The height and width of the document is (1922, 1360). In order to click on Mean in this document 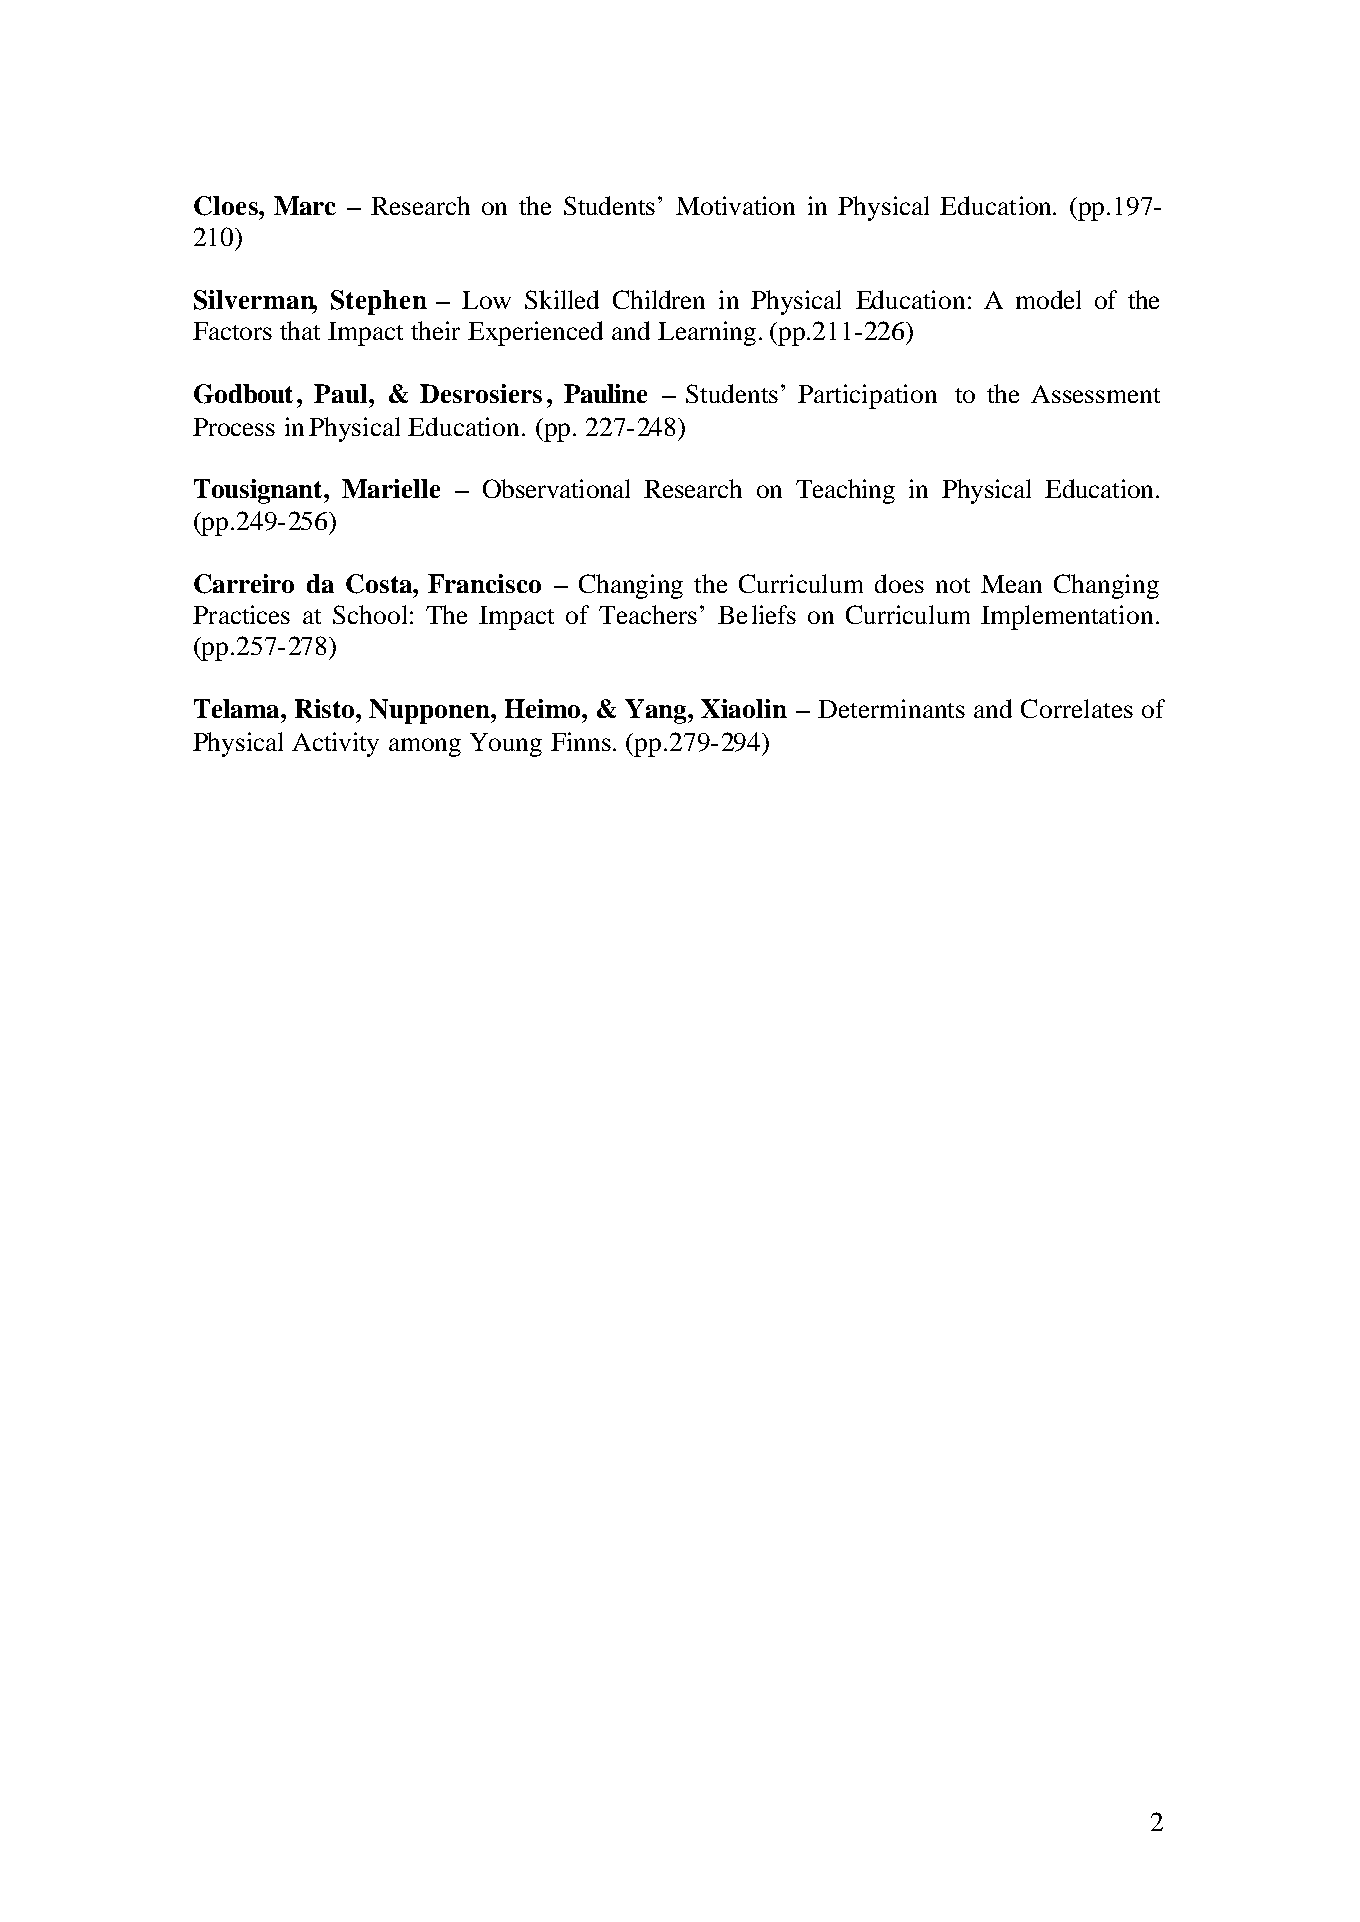, I will do `click(1011, 584)`.
